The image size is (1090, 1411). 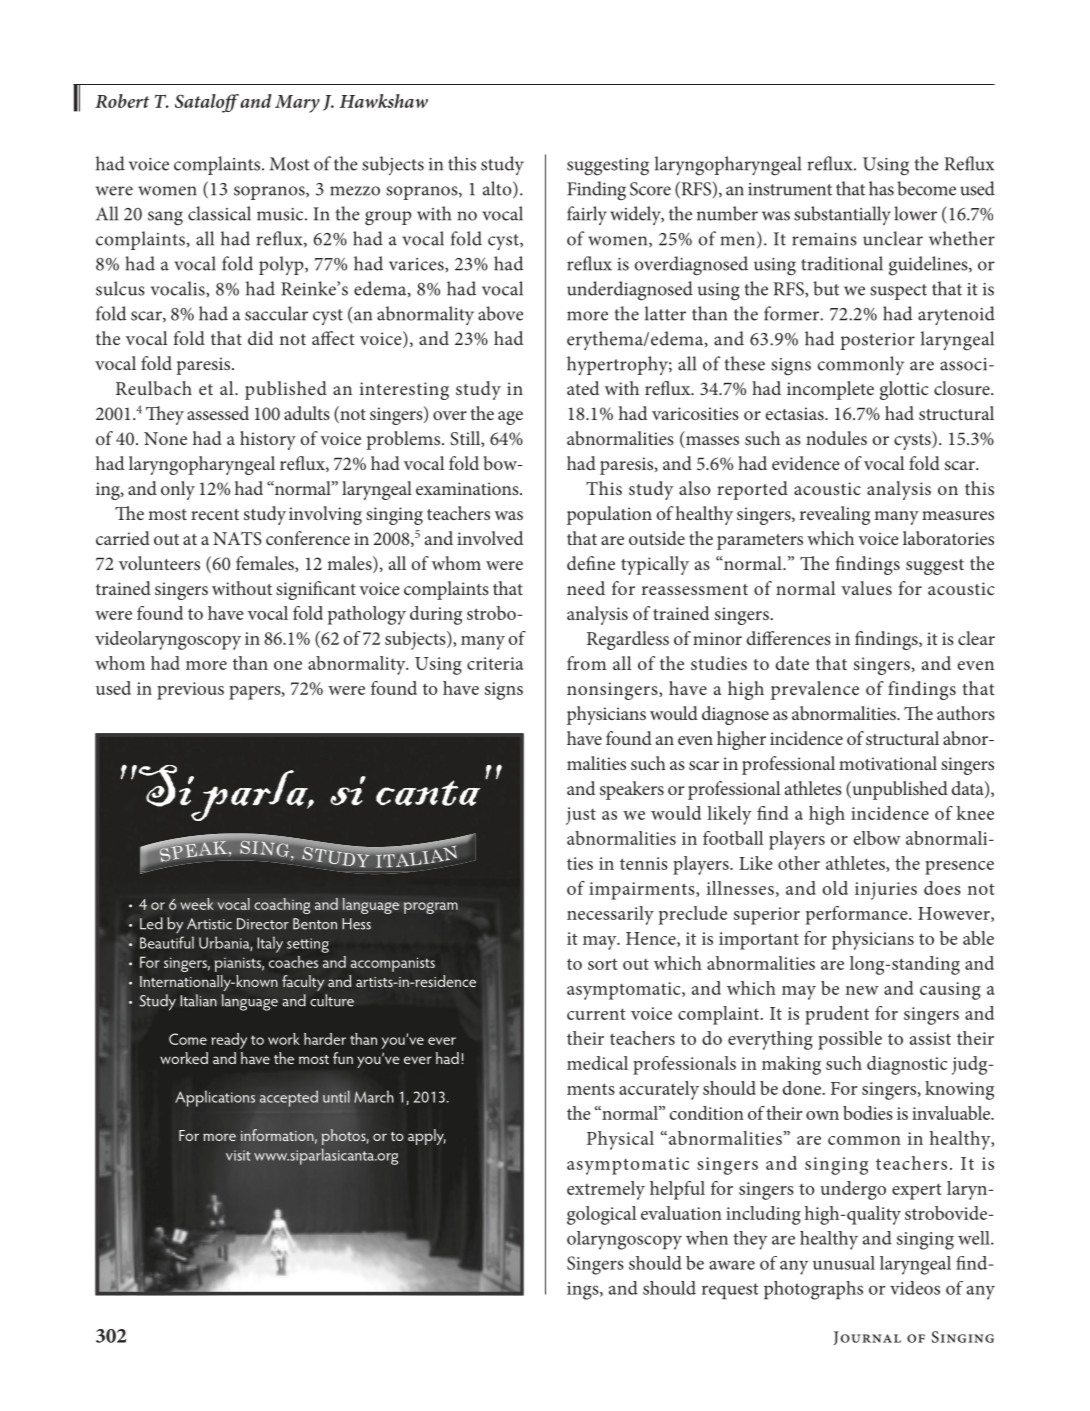 I want to click on has, so click(x=881, y=188).
